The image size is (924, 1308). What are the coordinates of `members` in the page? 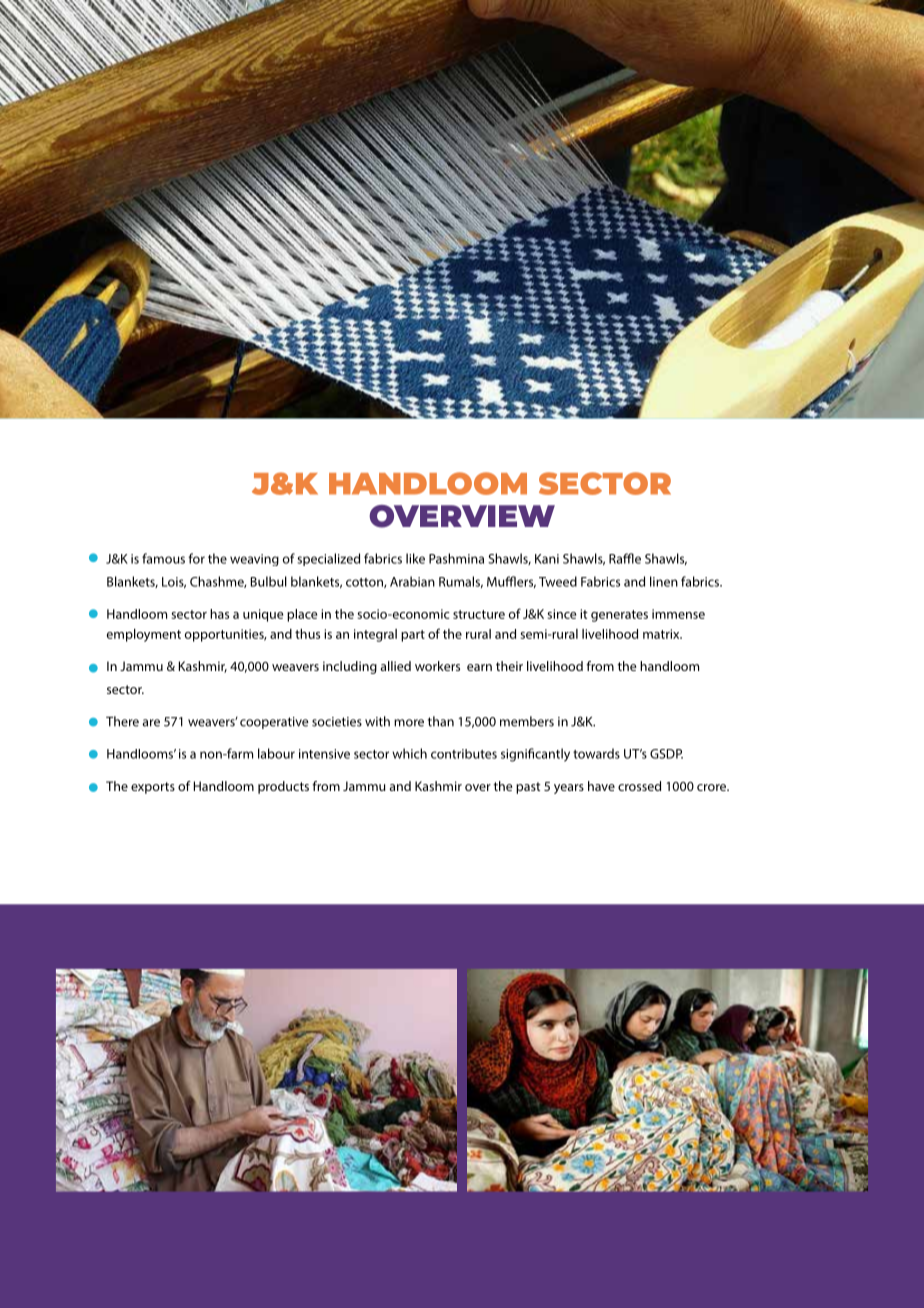 It's located at (527, 721).
